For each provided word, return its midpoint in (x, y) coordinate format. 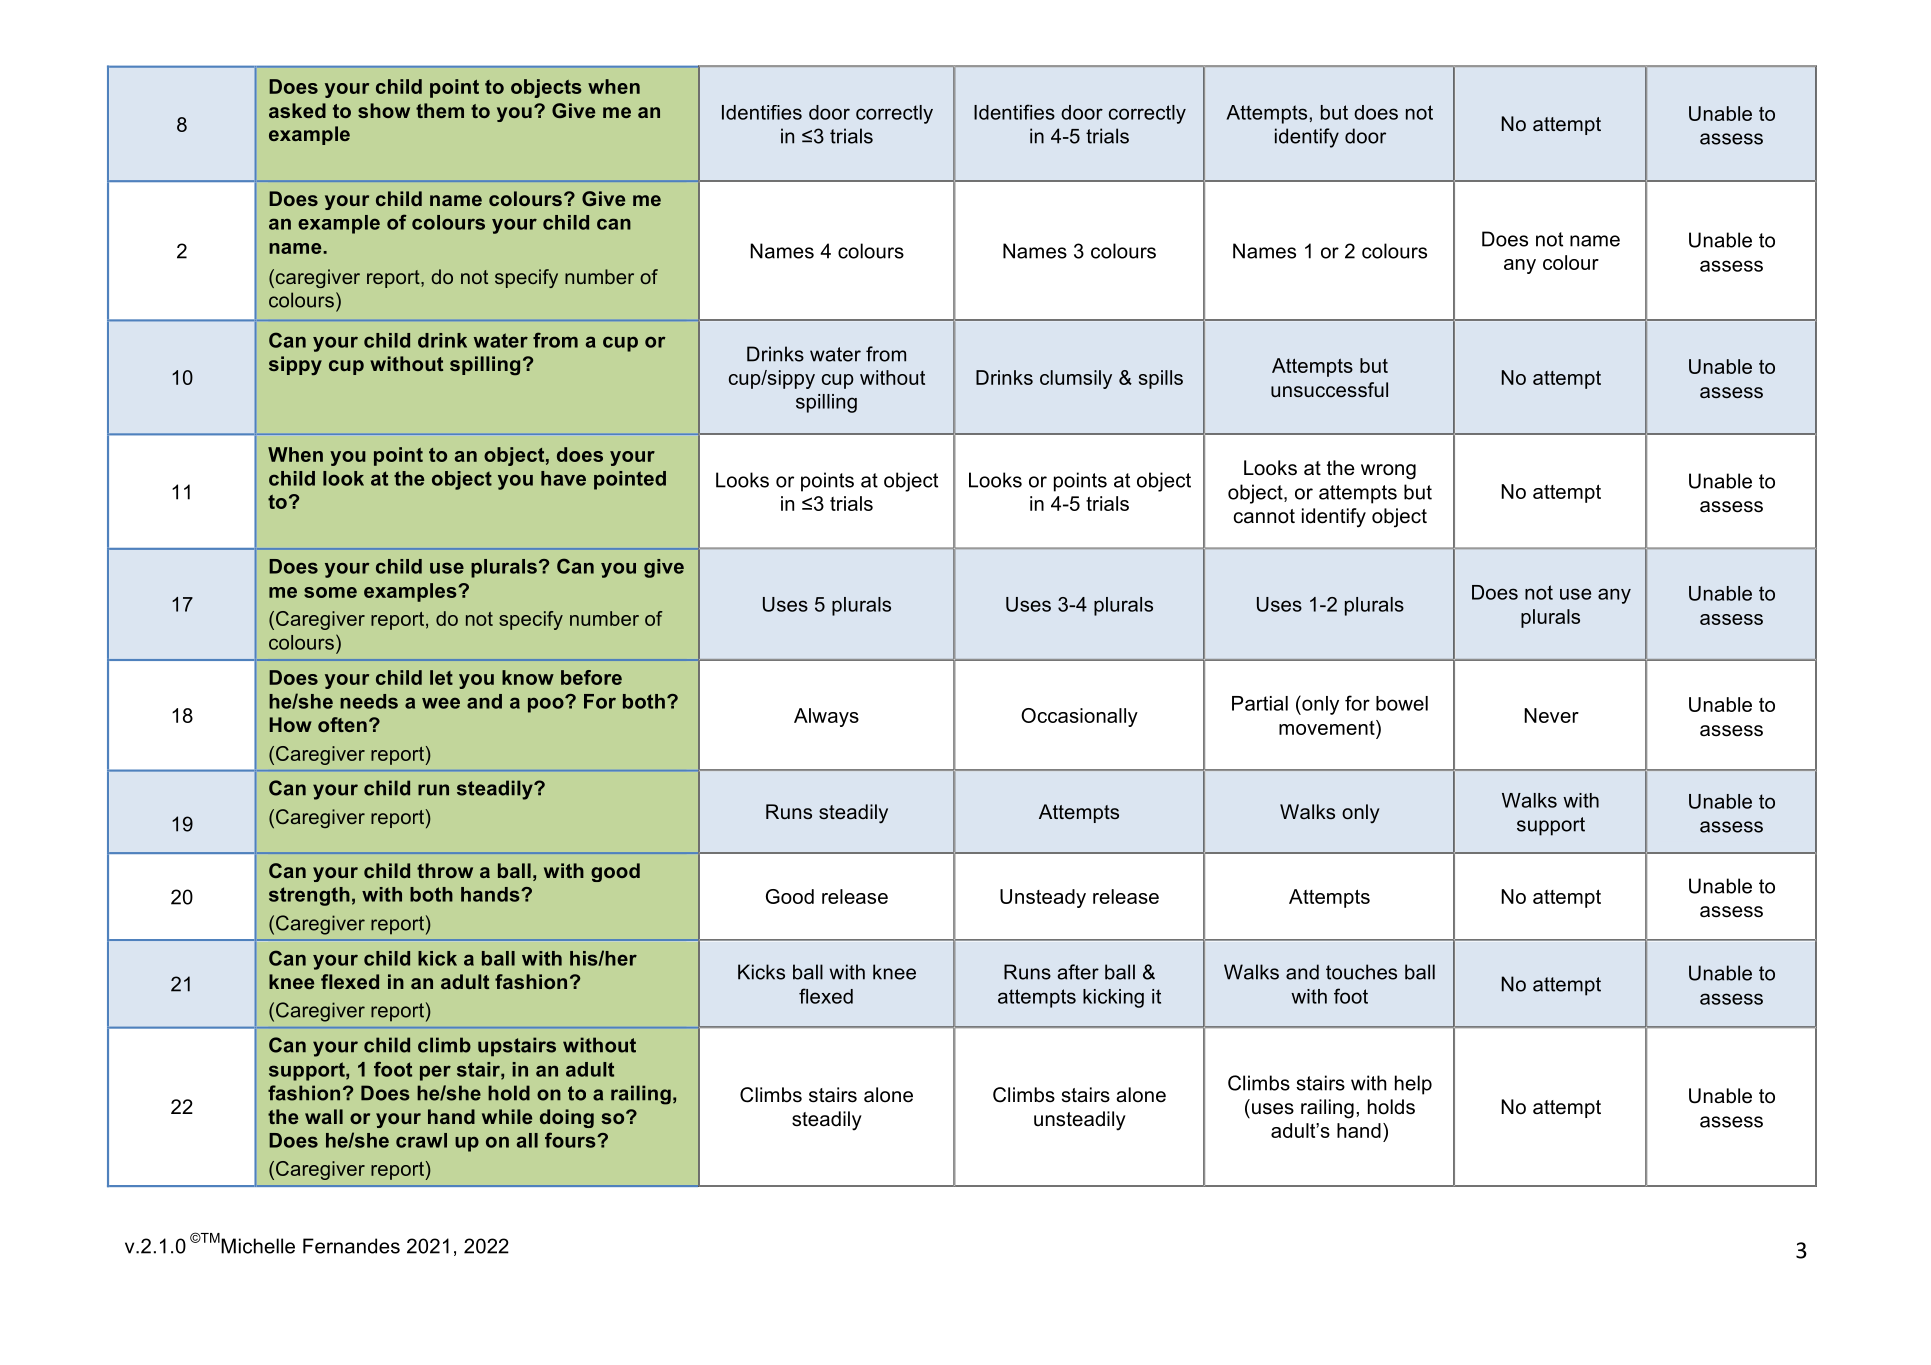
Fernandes (351, 1246)
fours (571, 1140)
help (1413, 1085)
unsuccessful (1329, 390)
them (440, 110)
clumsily (1076, 379)
